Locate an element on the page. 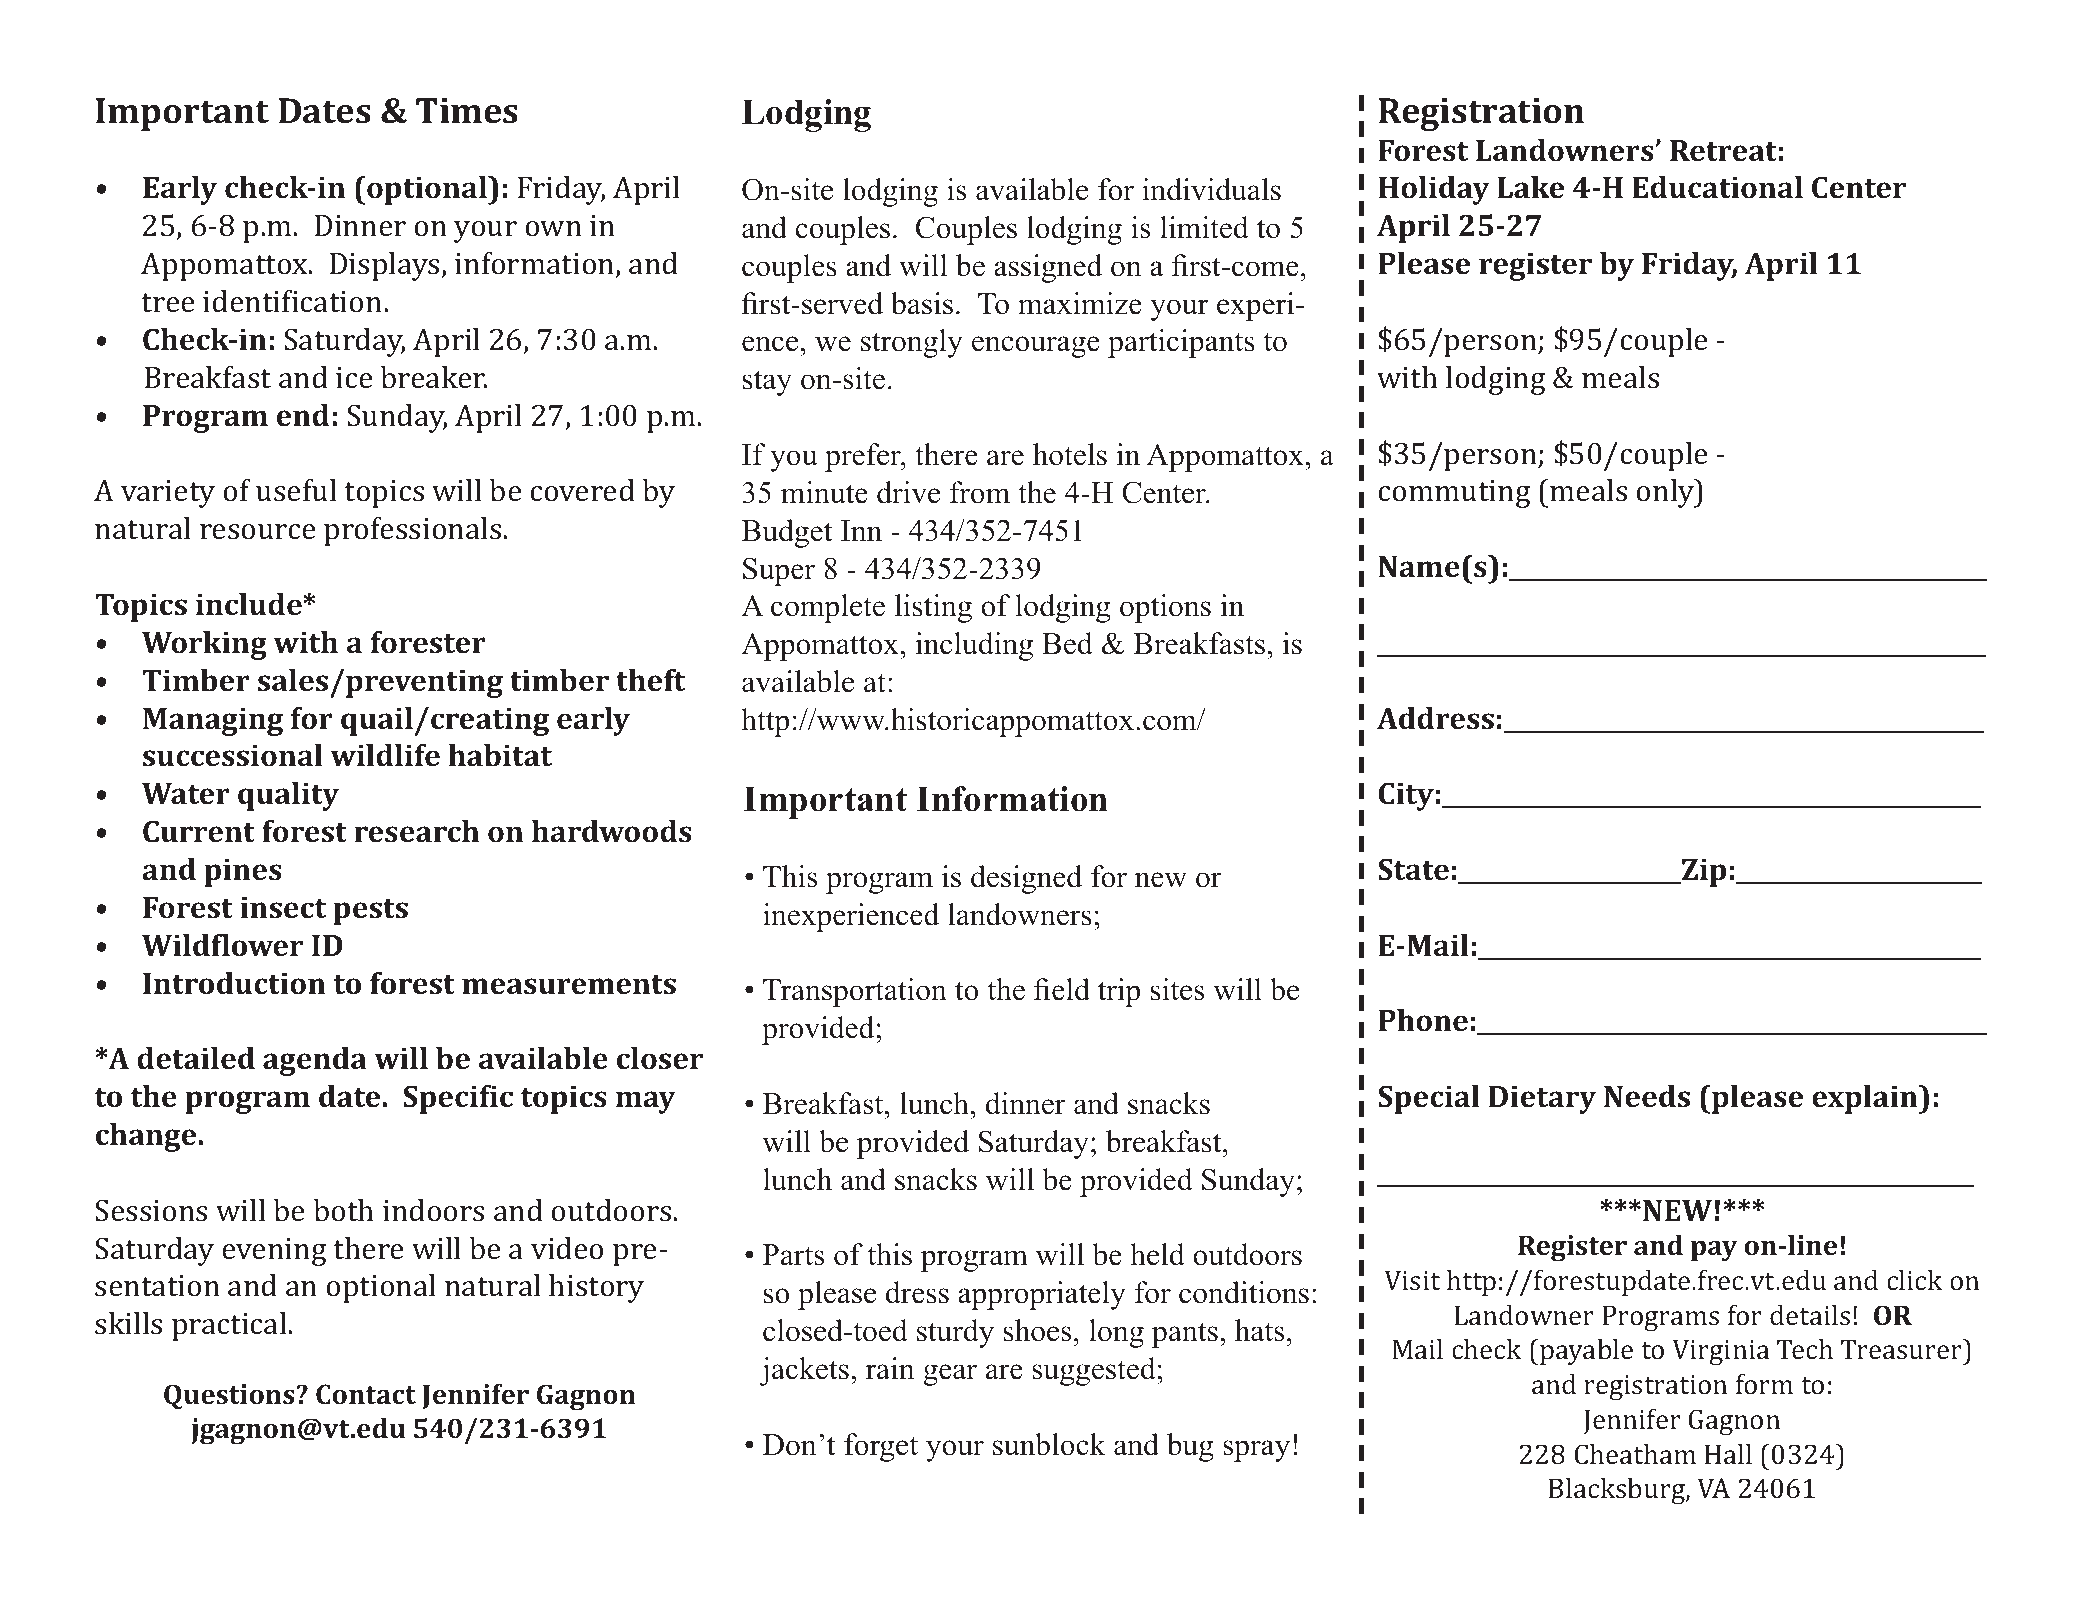 This page has width=2082, height=1609. options is located at coordinates (1165, 608).
